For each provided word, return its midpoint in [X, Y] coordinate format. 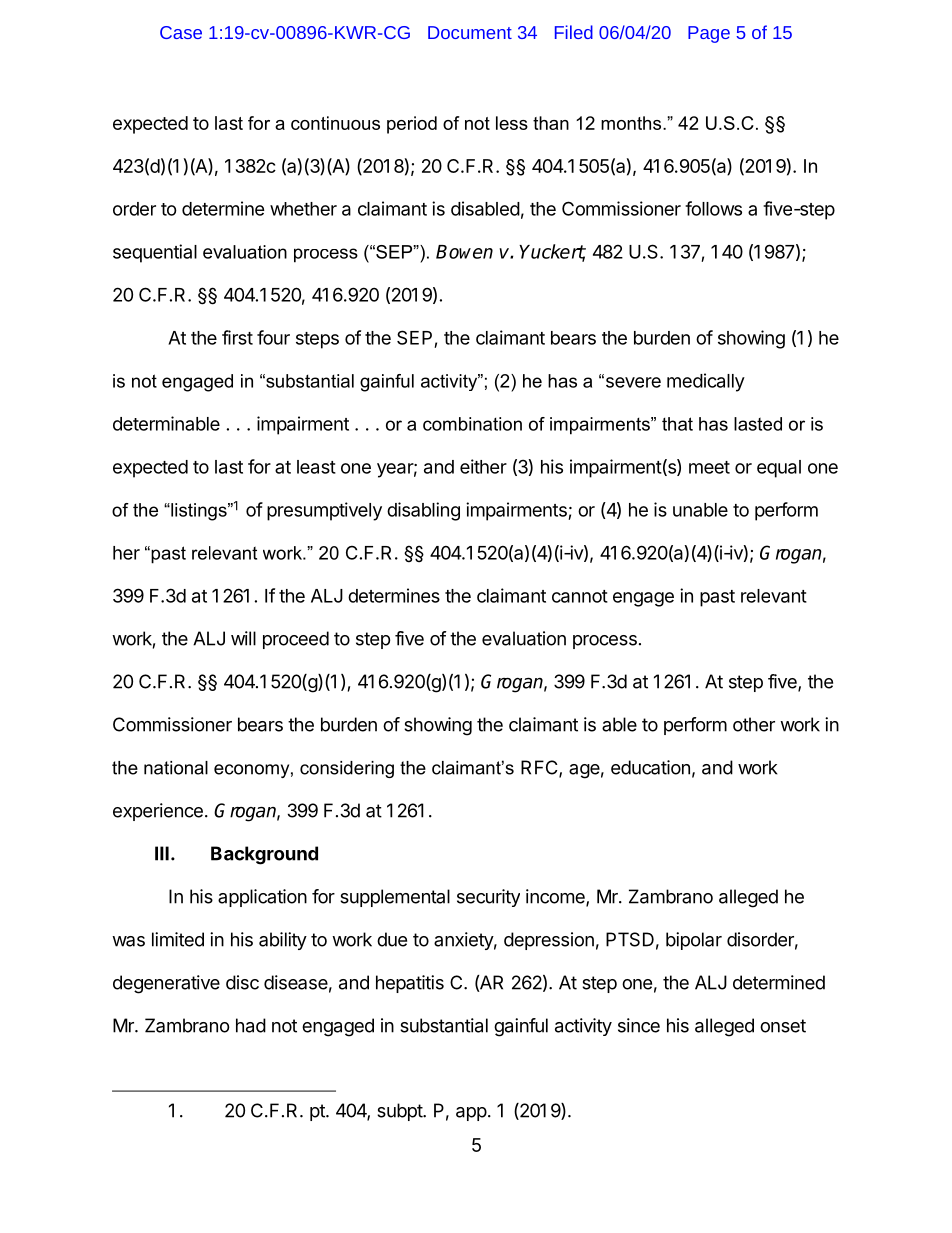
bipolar [694, 941]
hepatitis [410, 984]
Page [709, 34]
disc [242, 982]
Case [181, 32]
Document [470, 32]
